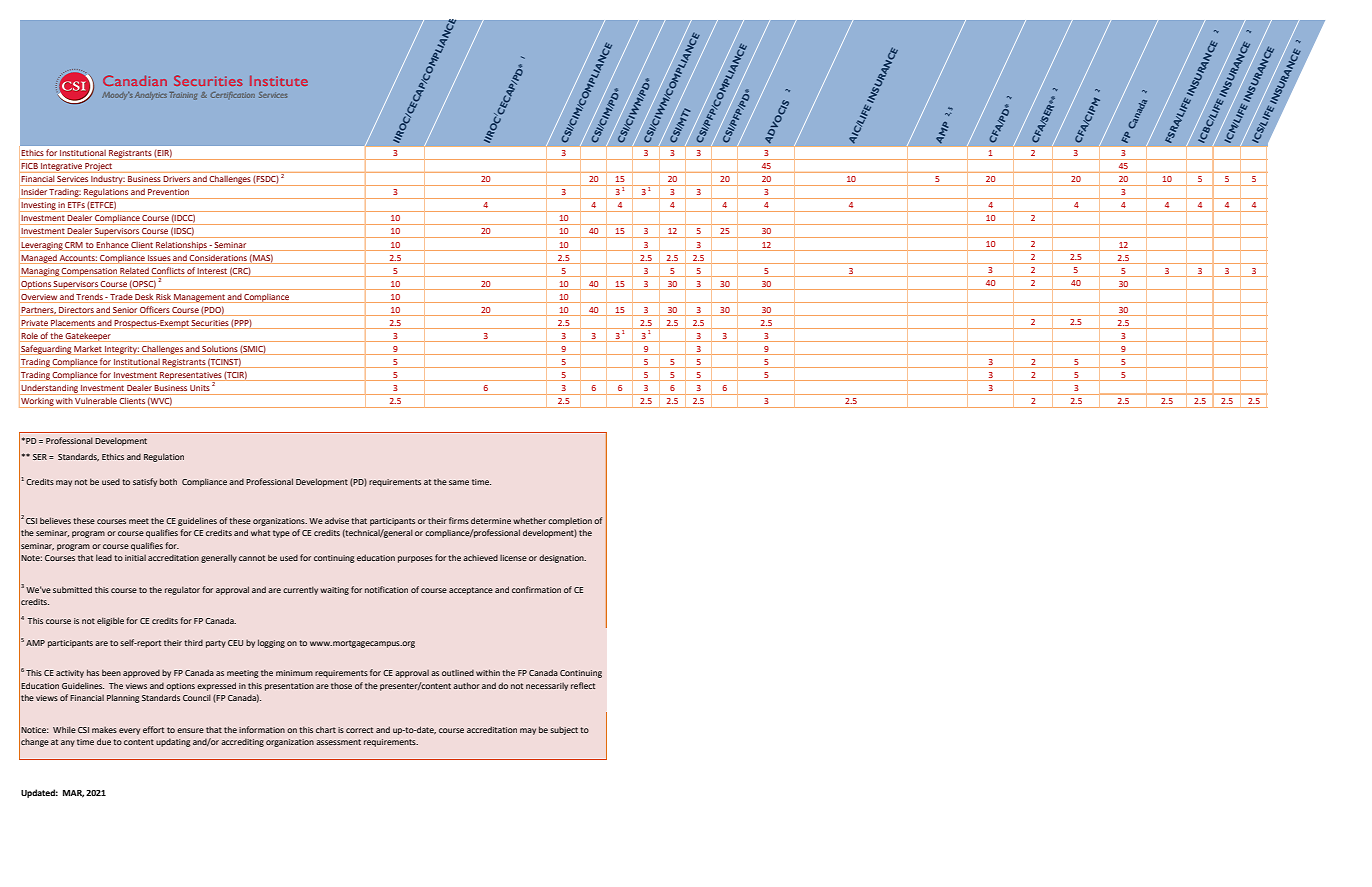 The height and width of the screenshot is (887, 1372). What do you see at coordinates (145, 482) in the screenshot?
I see `satisfy` at bounding box center [145, 482].
